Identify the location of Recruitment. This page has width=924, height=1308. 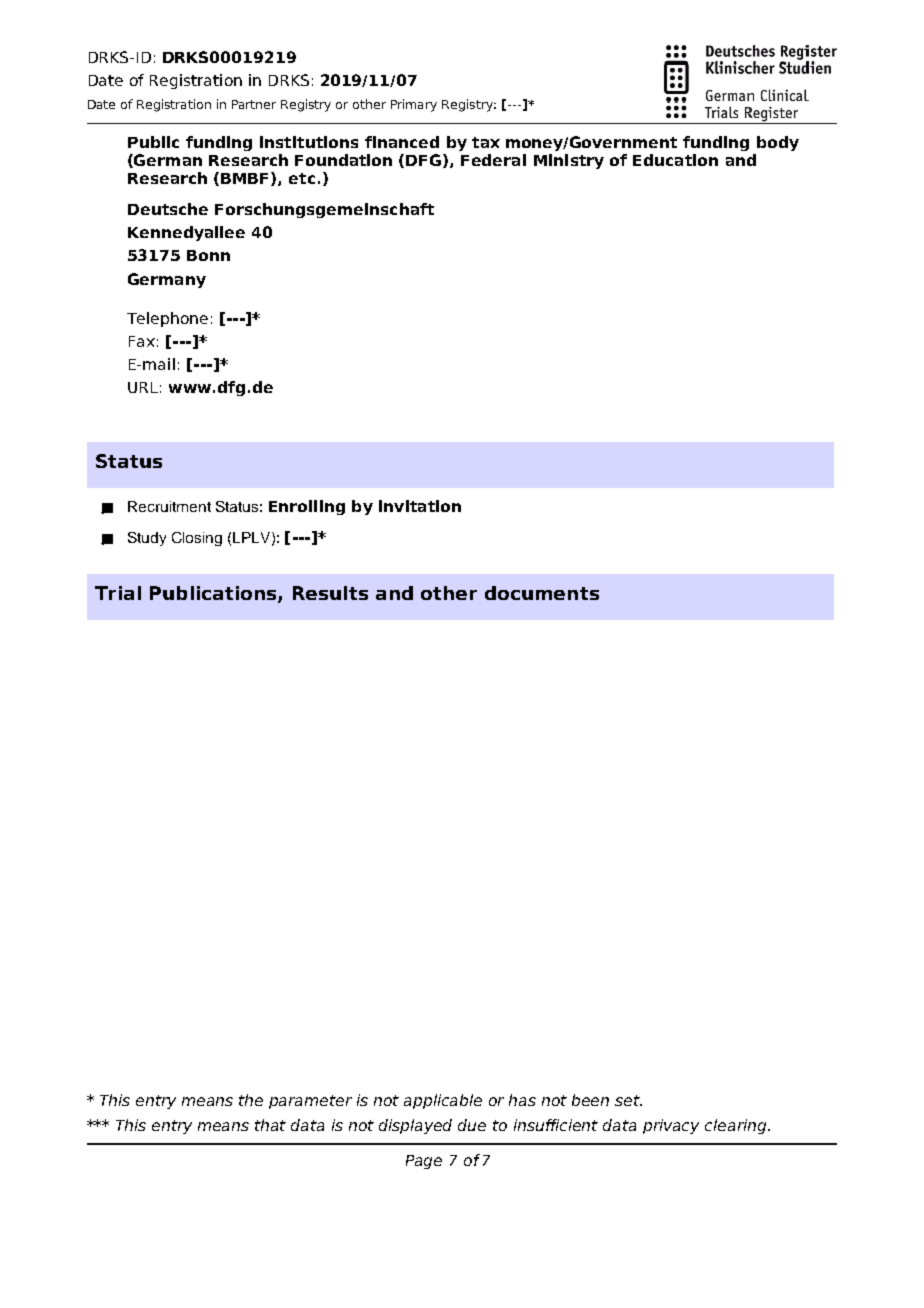
(169, 506).
